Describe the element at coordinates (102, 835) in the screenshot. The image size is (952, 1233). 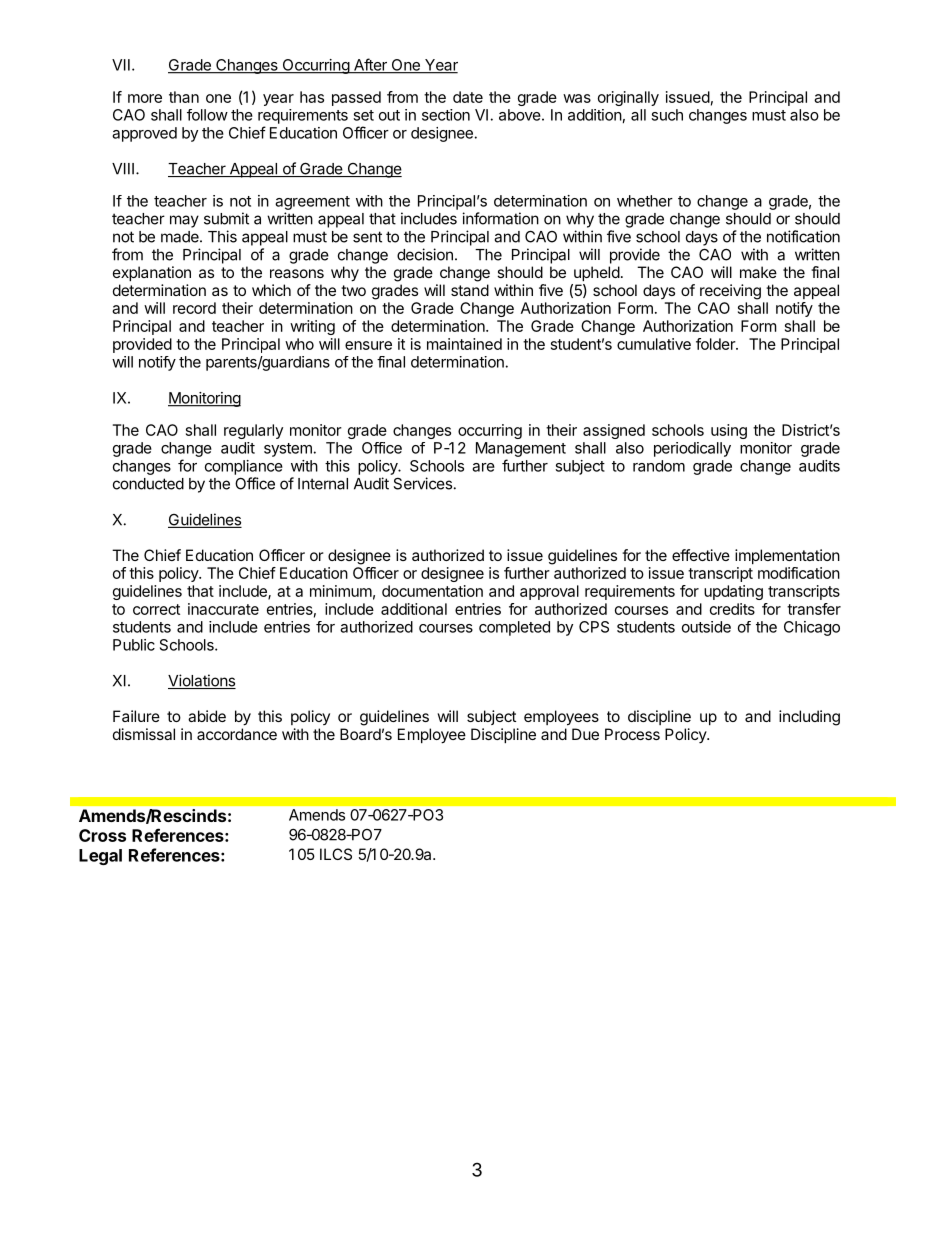
I see `Cross` at that location.
